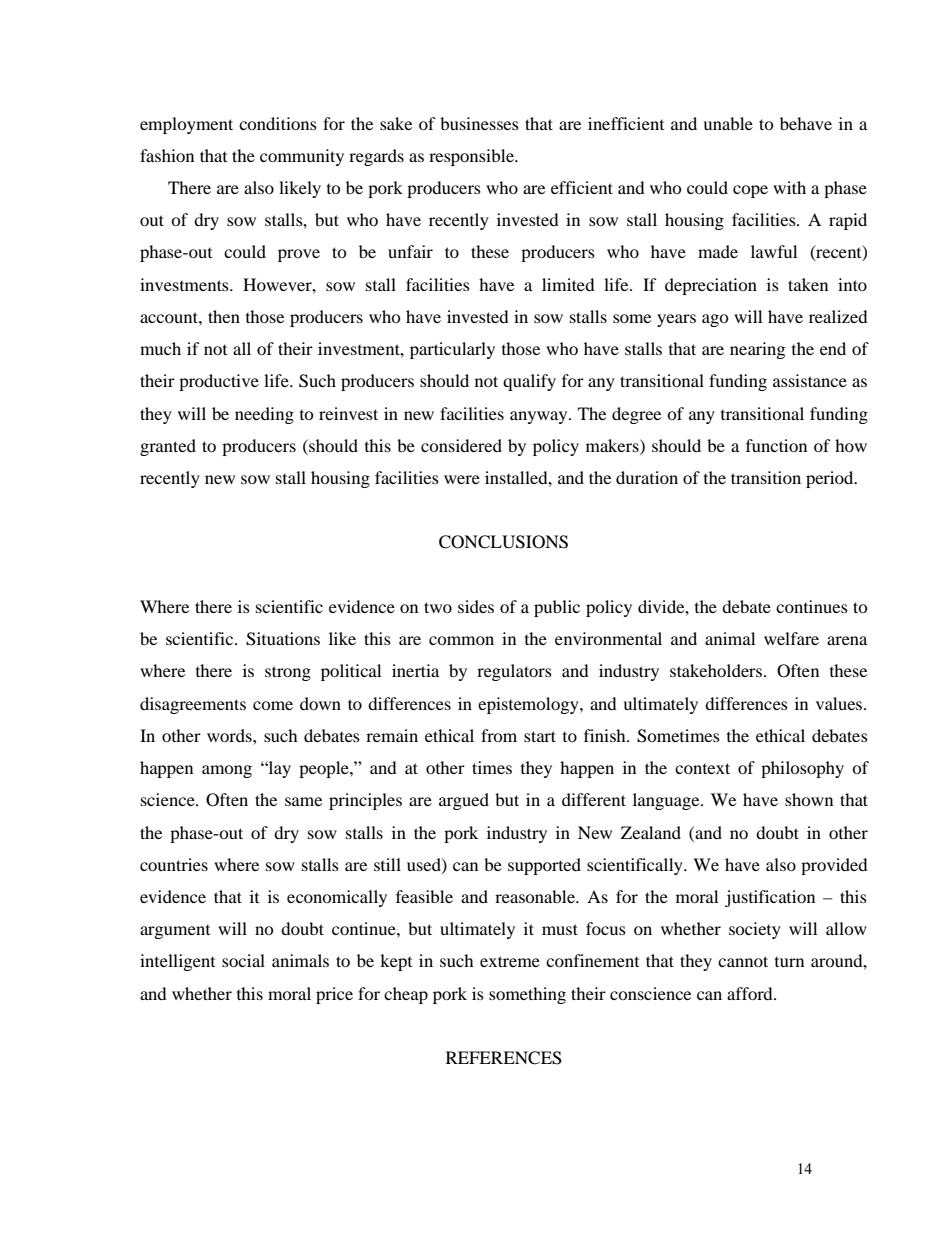  Describe the element at coordinates (243, 960) in the image. I see `social` at that location.
